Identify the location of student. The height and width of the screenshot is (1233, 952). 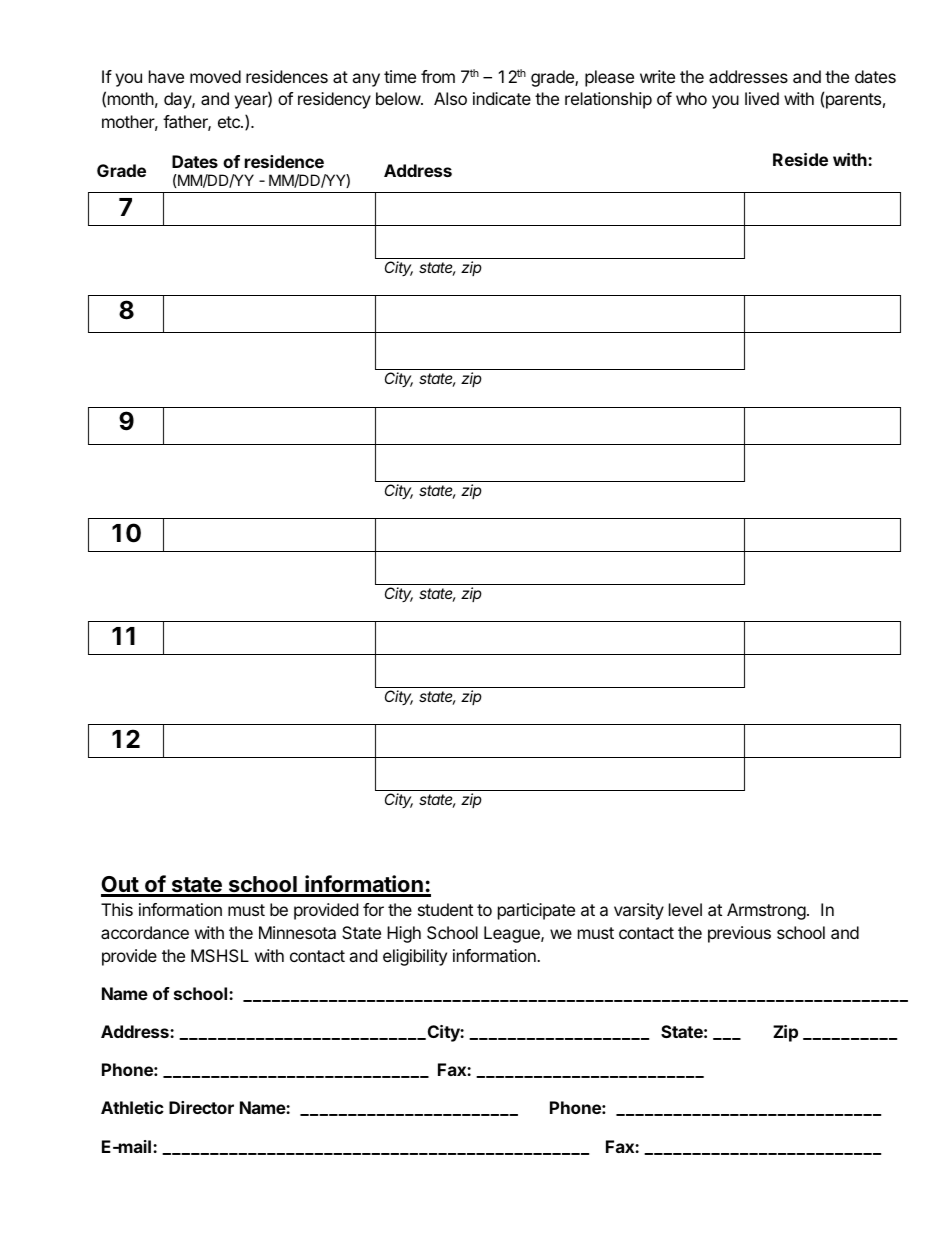
(445, 909).
